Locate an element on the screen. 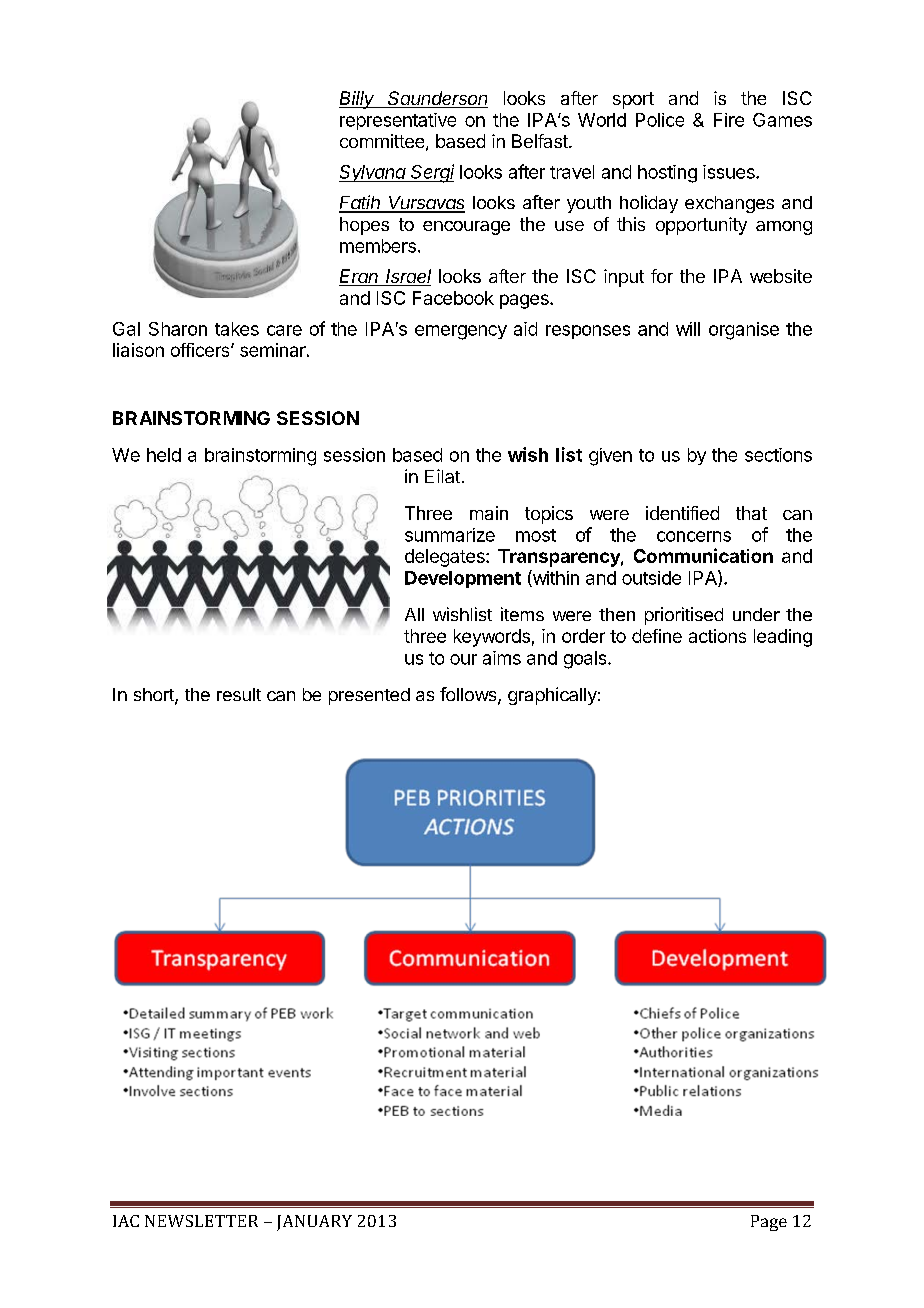 Image resolution: width=924 pixels, height=1308 pixels. result is located at coordinates (239, 694).
